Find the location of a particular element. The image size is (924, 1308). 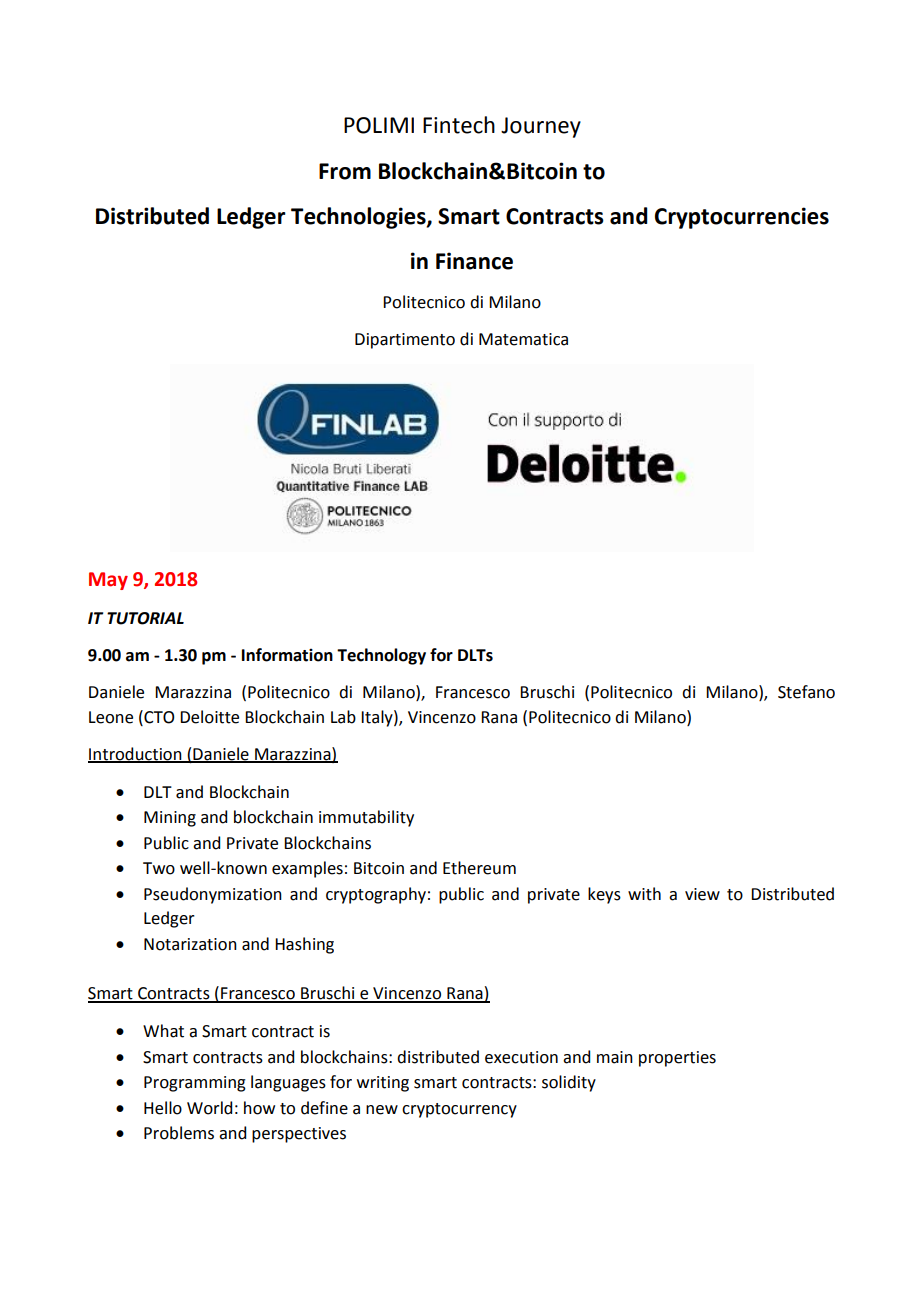

Fintech is located at coordinates (459, 125).
